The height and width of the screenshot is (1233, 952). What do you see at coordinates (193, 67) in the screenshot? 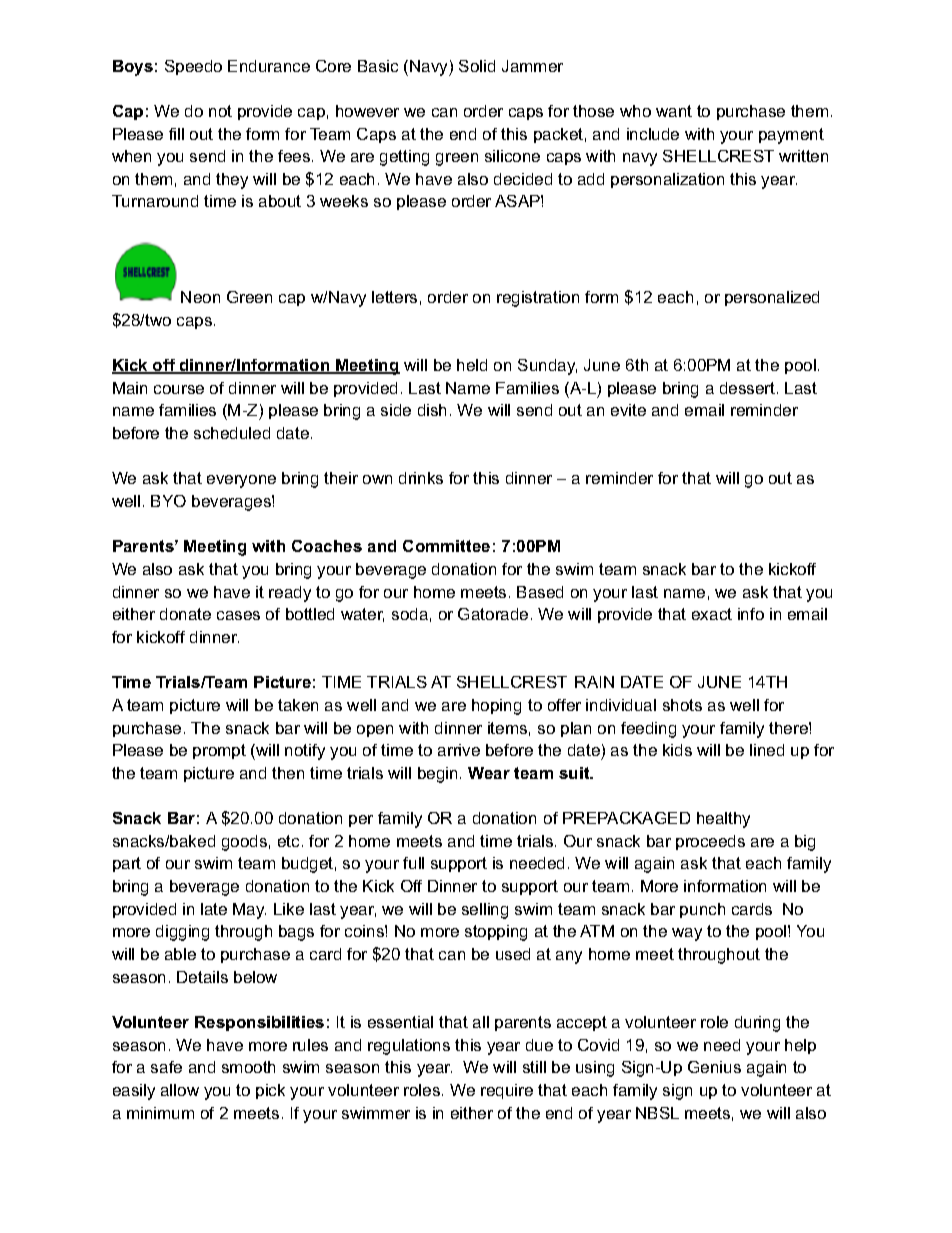
I see `Speedo` at bounding box center [193, 67].
